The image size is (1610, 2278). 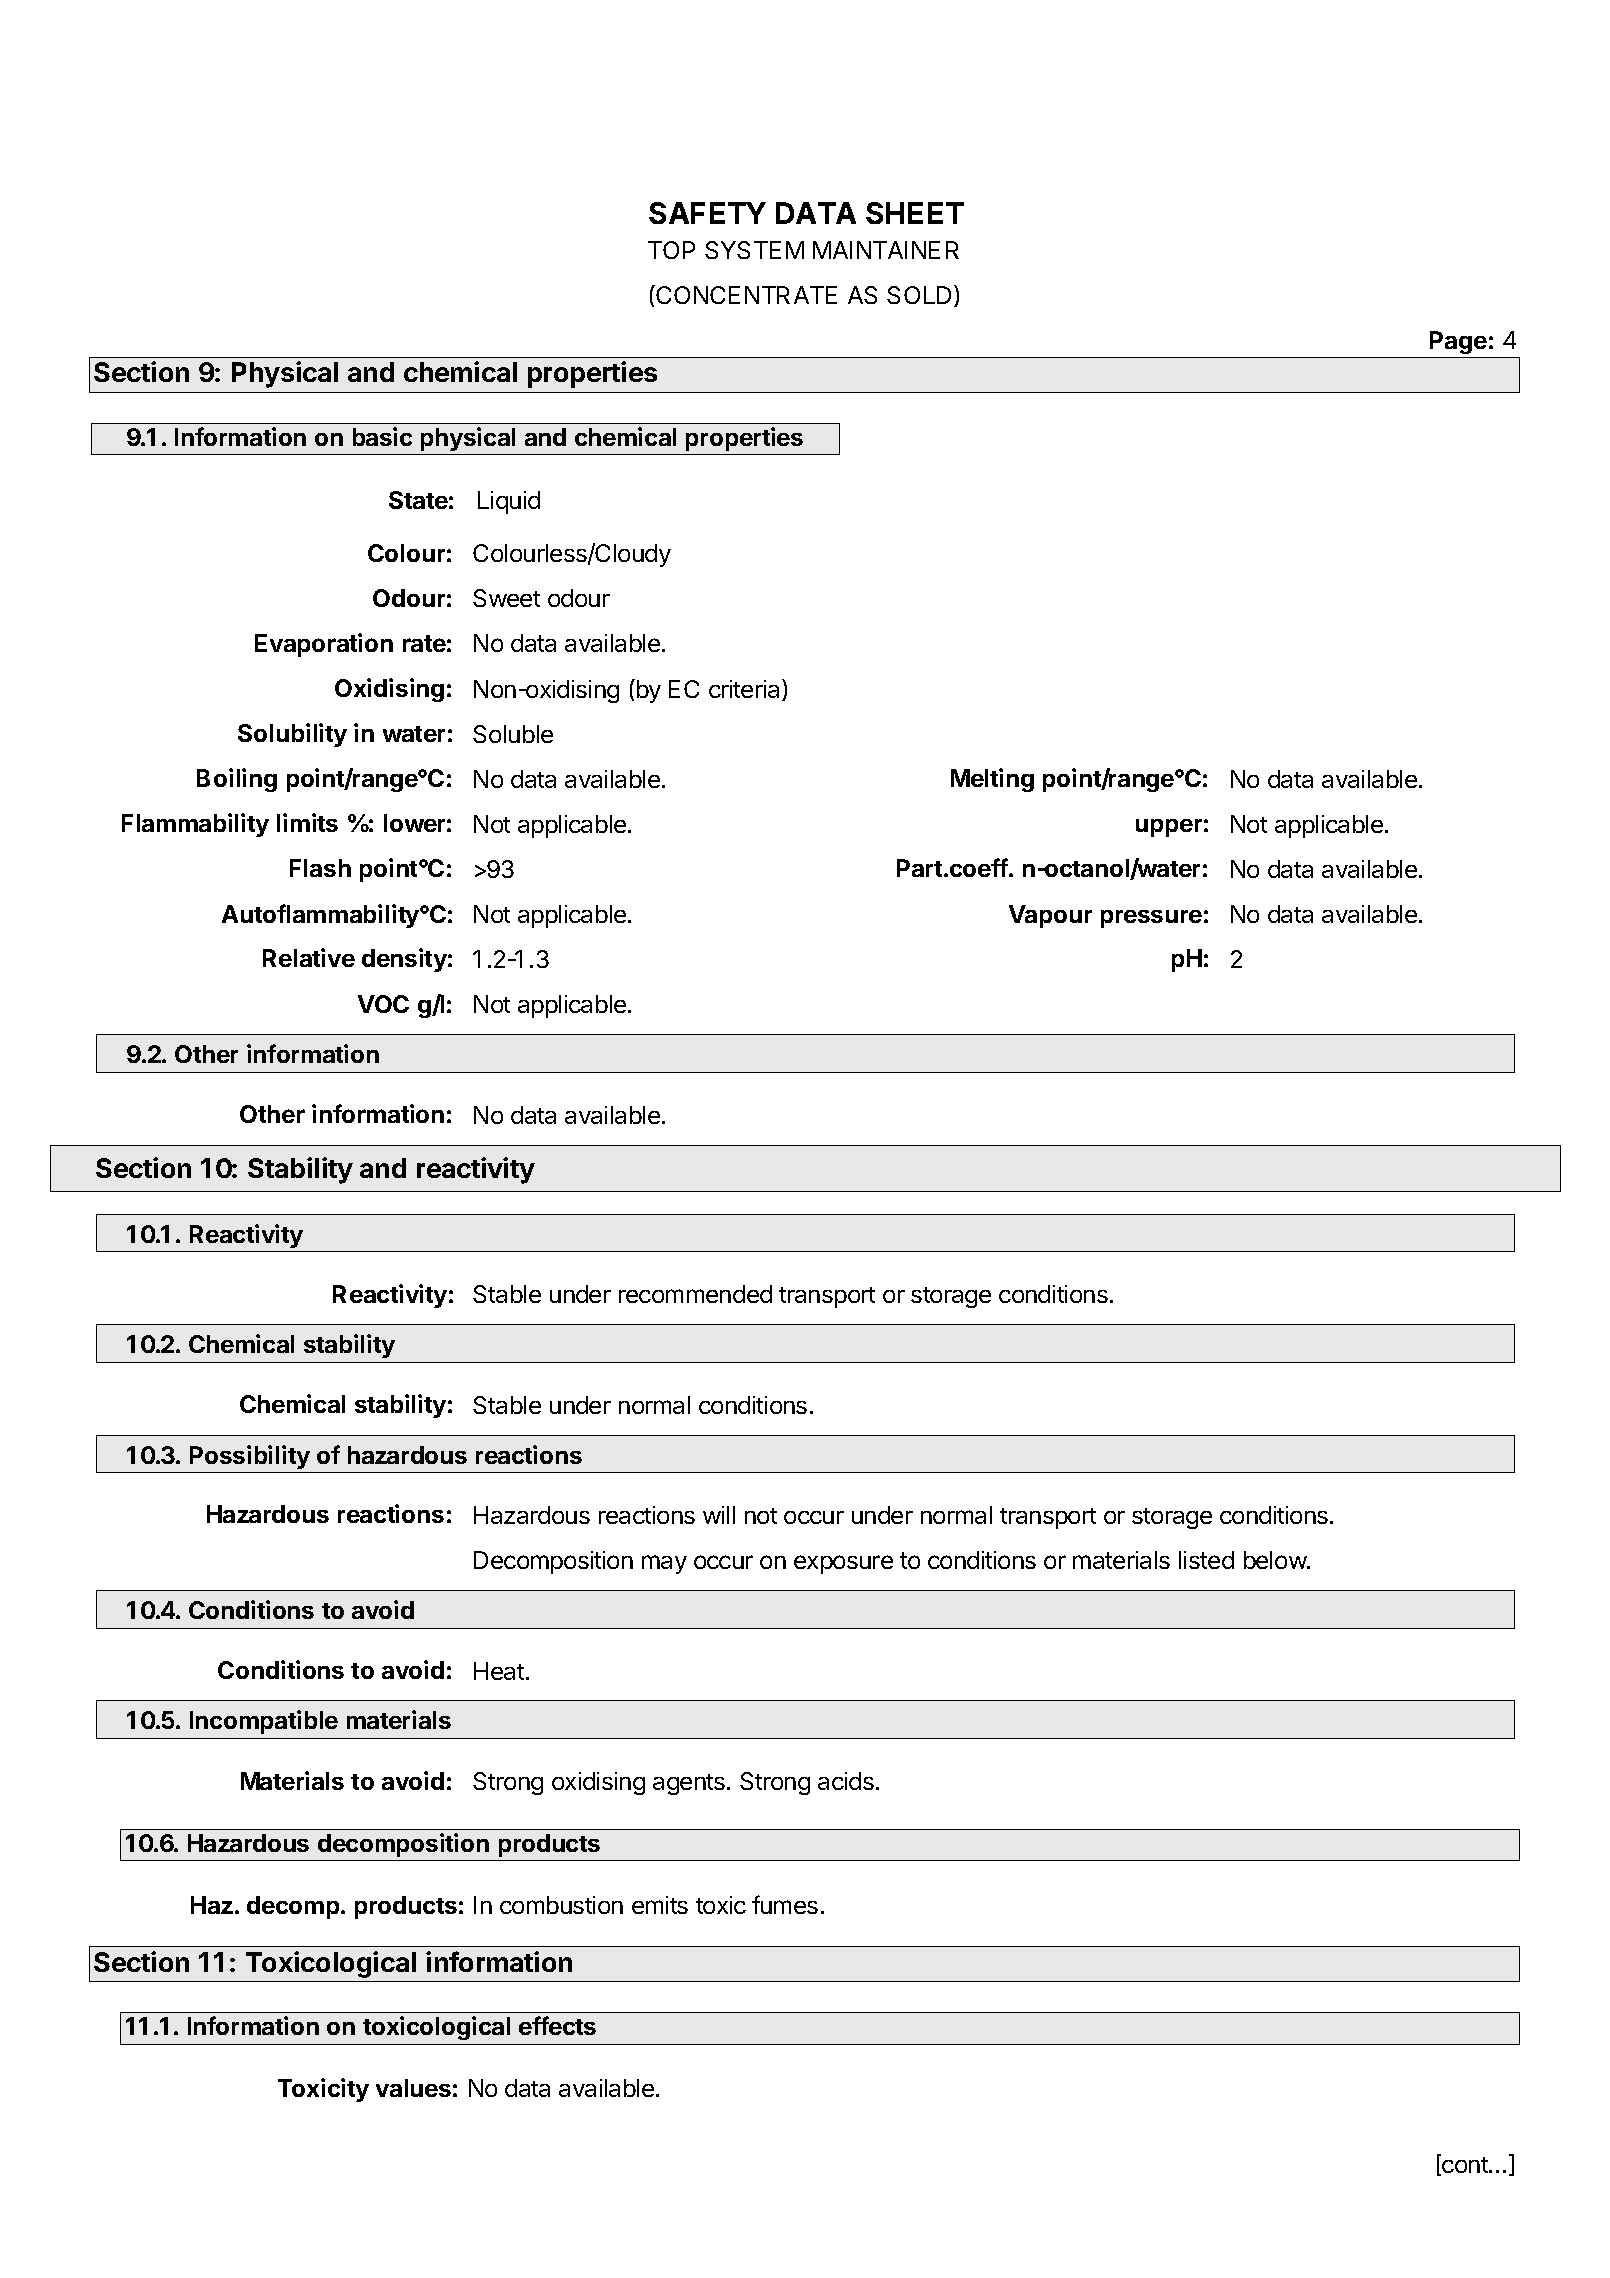 What do you see at coordinates (383, 1004) in the image?
I see `VOC` at bounding box center [383, 1004].
